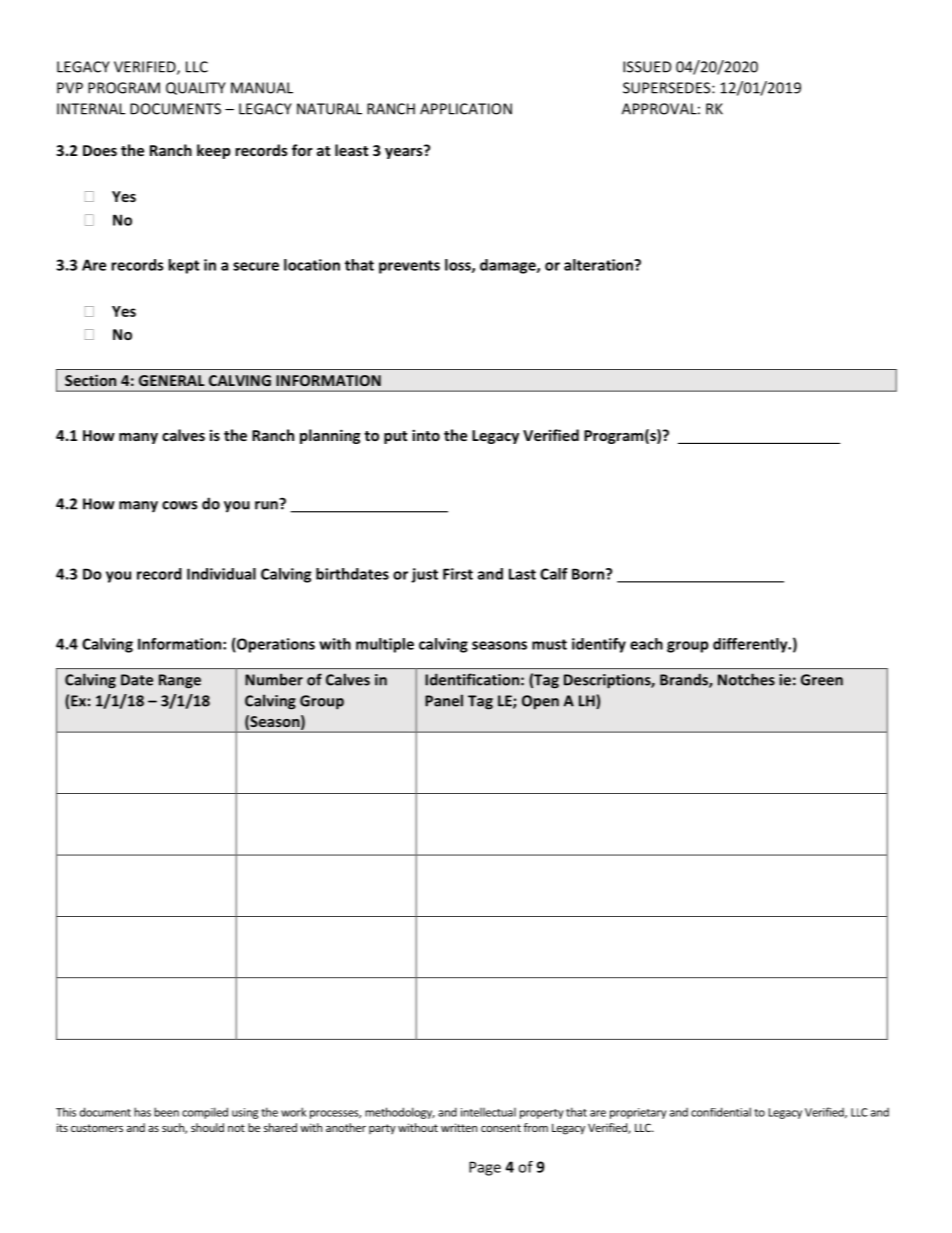 Image resolution: width=952 pixels, height=1233 pixels. Describe the element at coordinates (589, 574) in the image. I see `Born` at that location.
